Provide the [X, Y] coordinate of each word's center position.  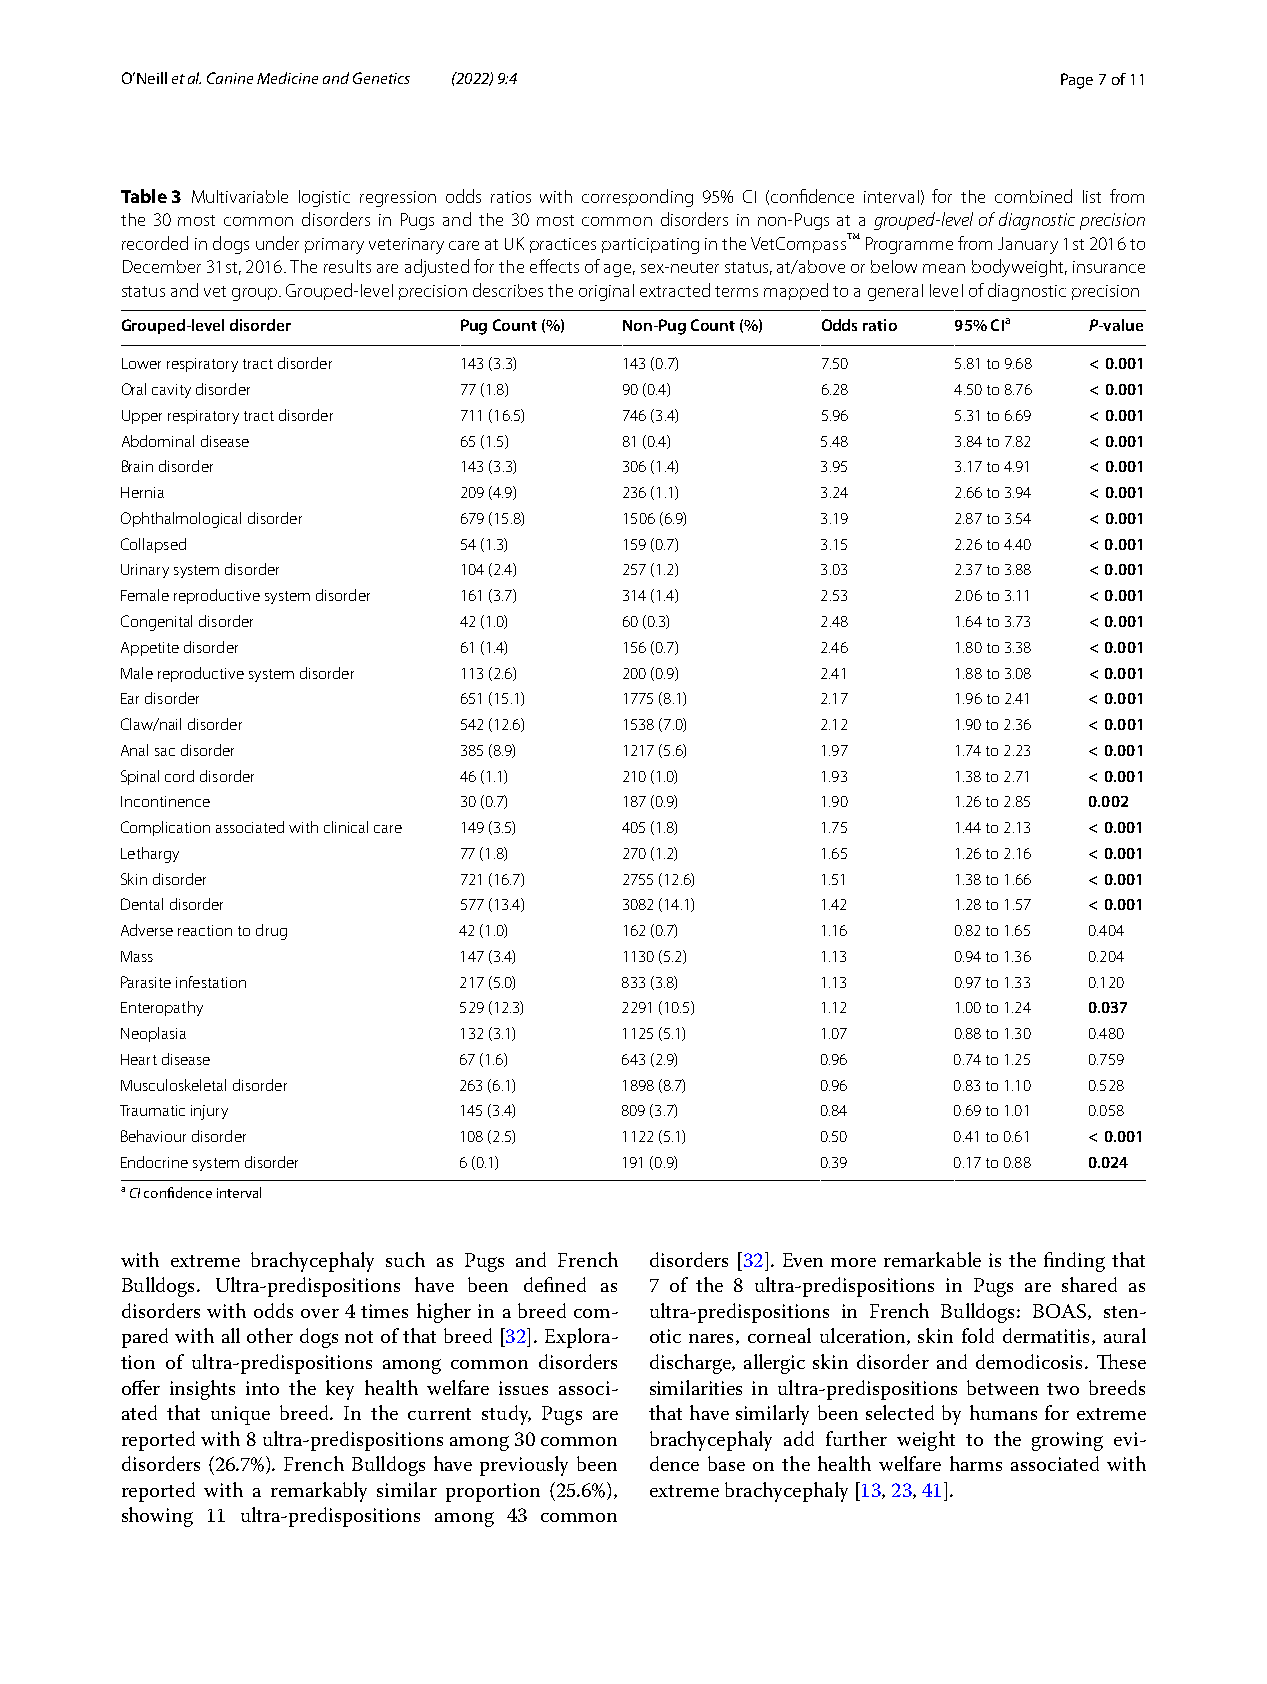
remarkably [319, 1492]
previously [524, 1466]
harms [976, 1463]
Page [1077, 81]
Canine [230, 78]
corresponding [637, 198]
